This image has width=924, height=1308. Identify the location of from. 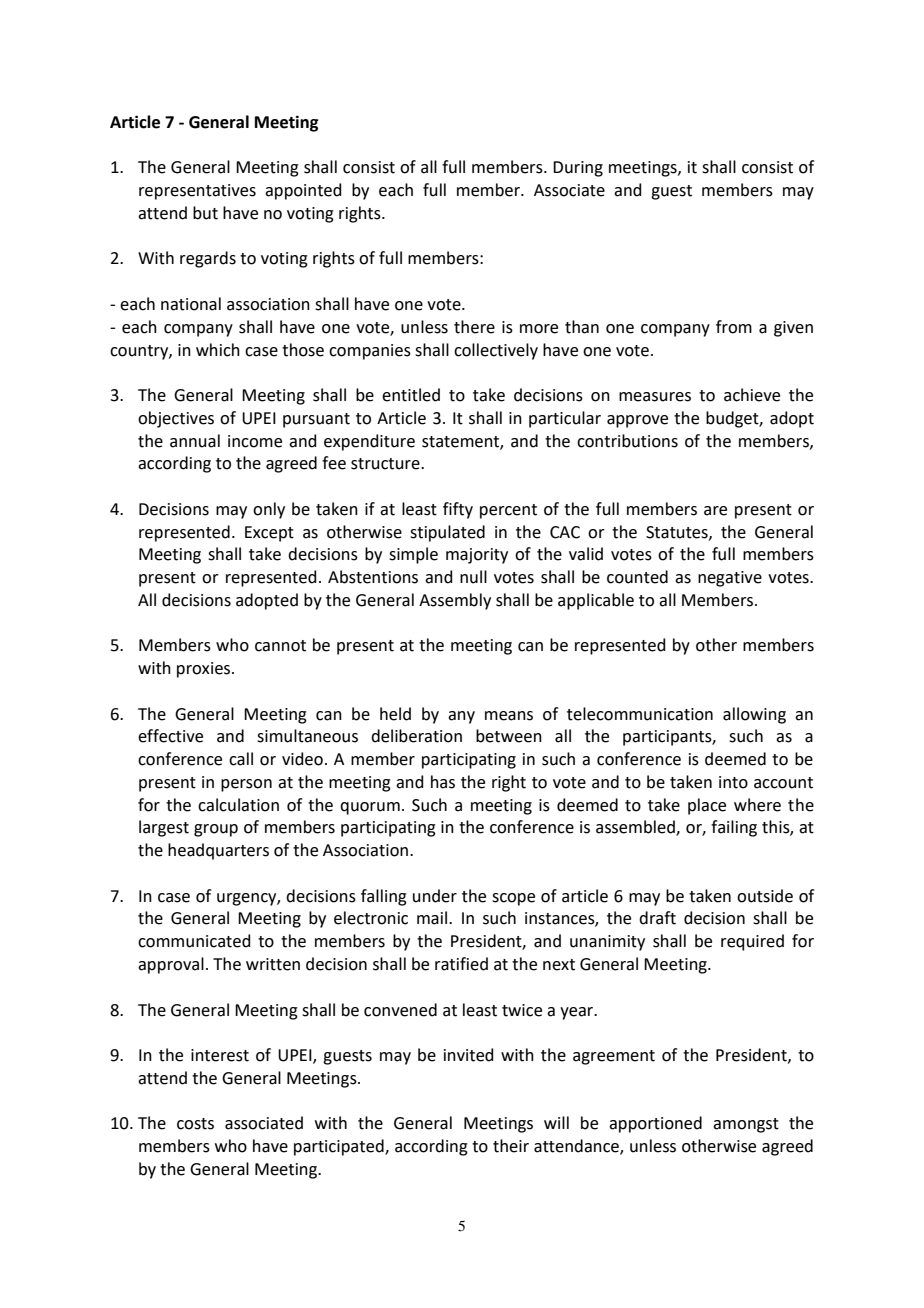
(734, 327).
